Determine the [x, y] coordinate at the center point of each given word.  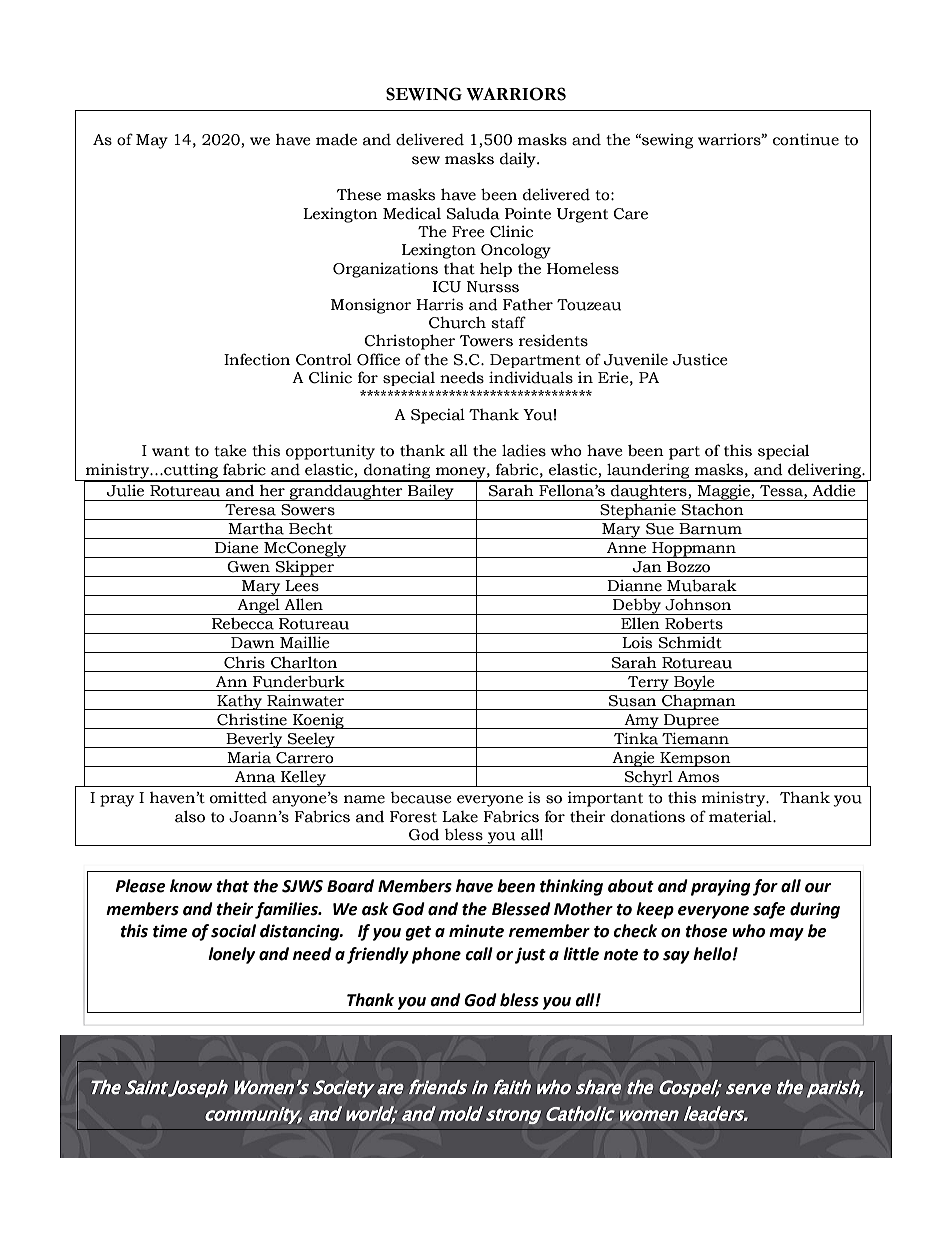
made [336, 140]
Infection [257, 359]
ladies [524, 450]
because [421, 798]
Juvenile [636, 360]
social [233, 931]
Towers [486, 341]
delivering [825, 472]
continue [806, 139]
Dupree [691, 721]
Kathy [240, 702]
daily [519, 160]
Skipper [305, 569]
